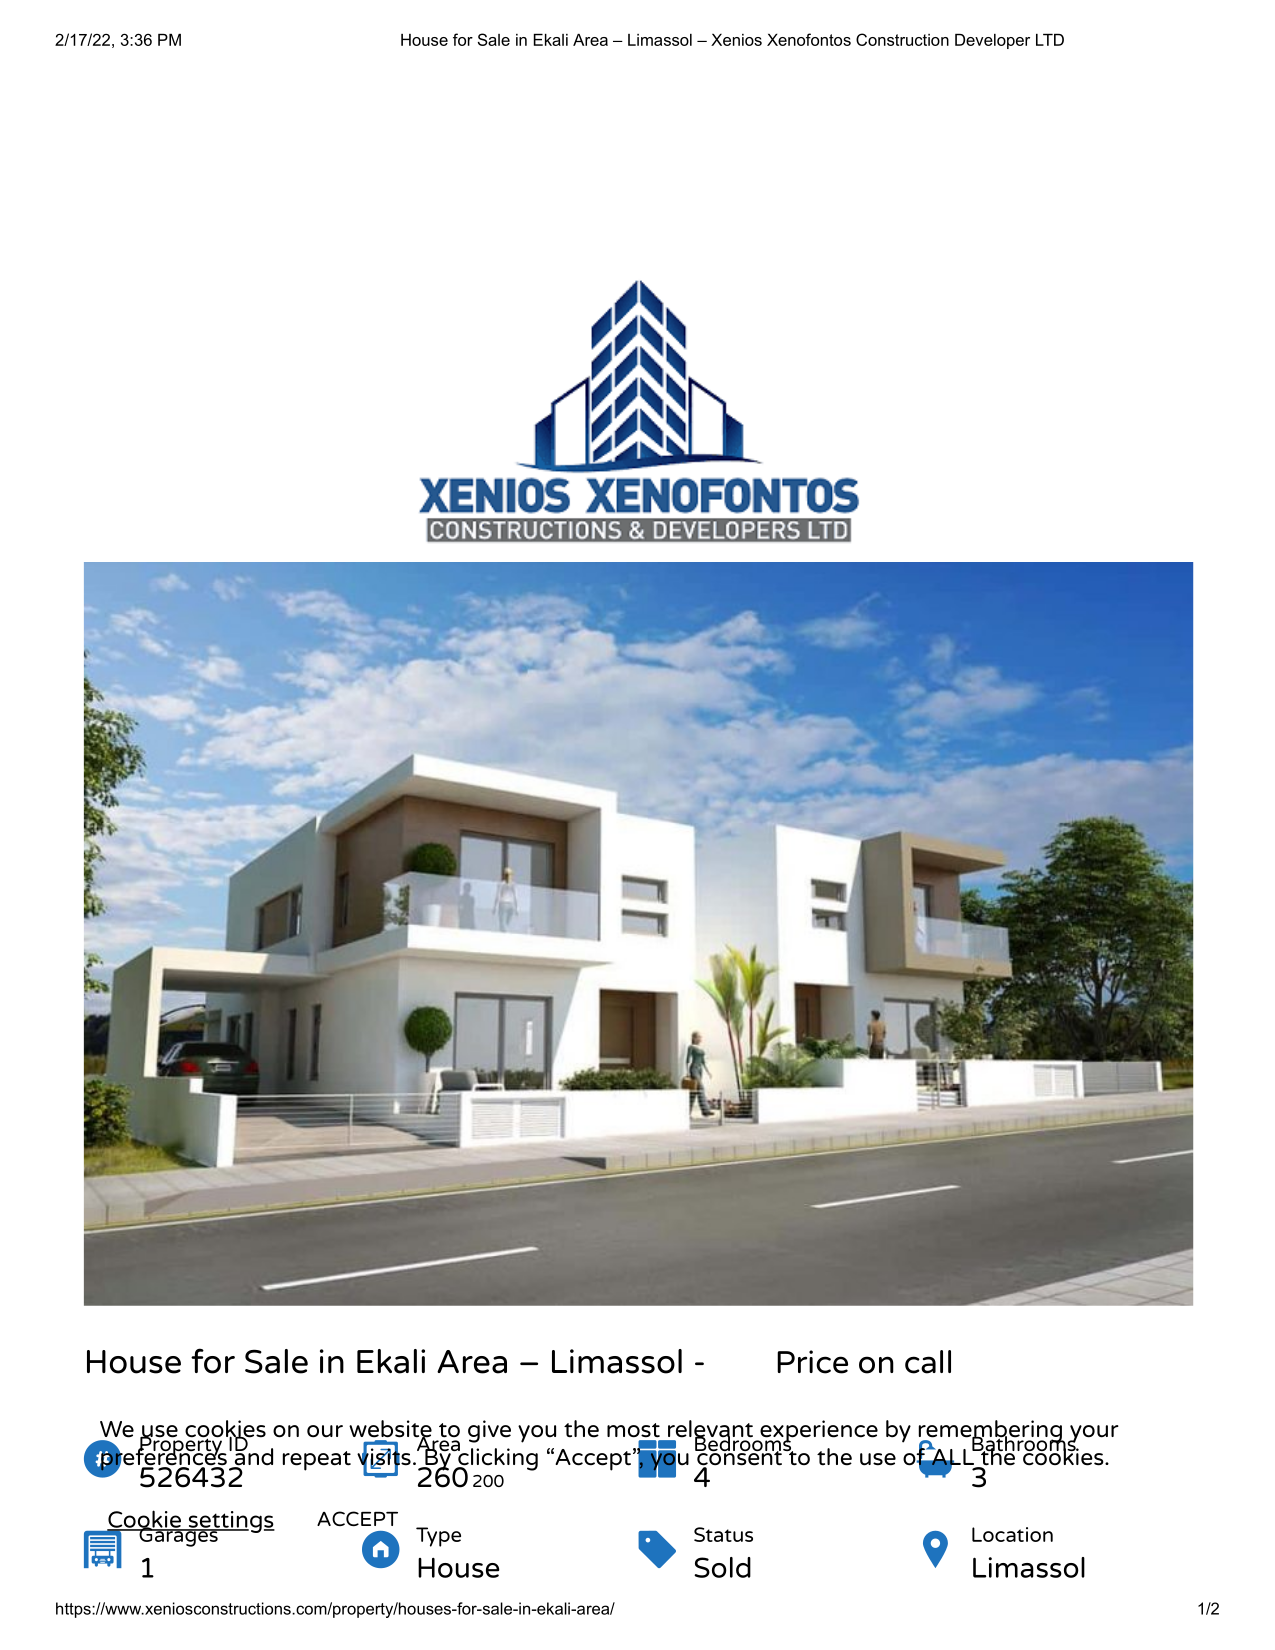 Image resolution: width=1275 pixels, height=1650 pixels. What do you see at coordinates (723, 1534) in the document?
I see `Status` at bounding box center [723, 1534].
